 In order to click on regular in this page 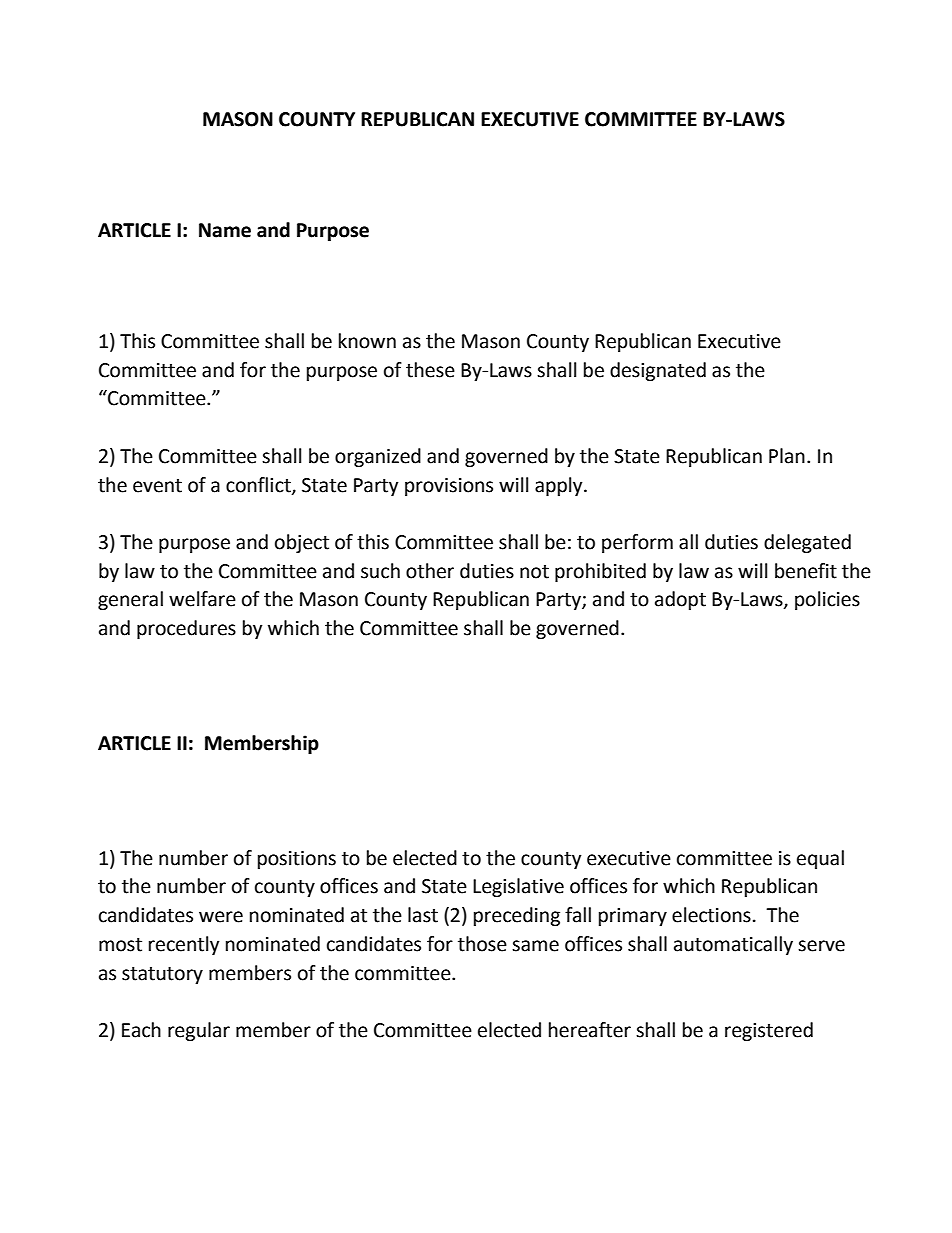, I will do `click(199, 1031)`.
